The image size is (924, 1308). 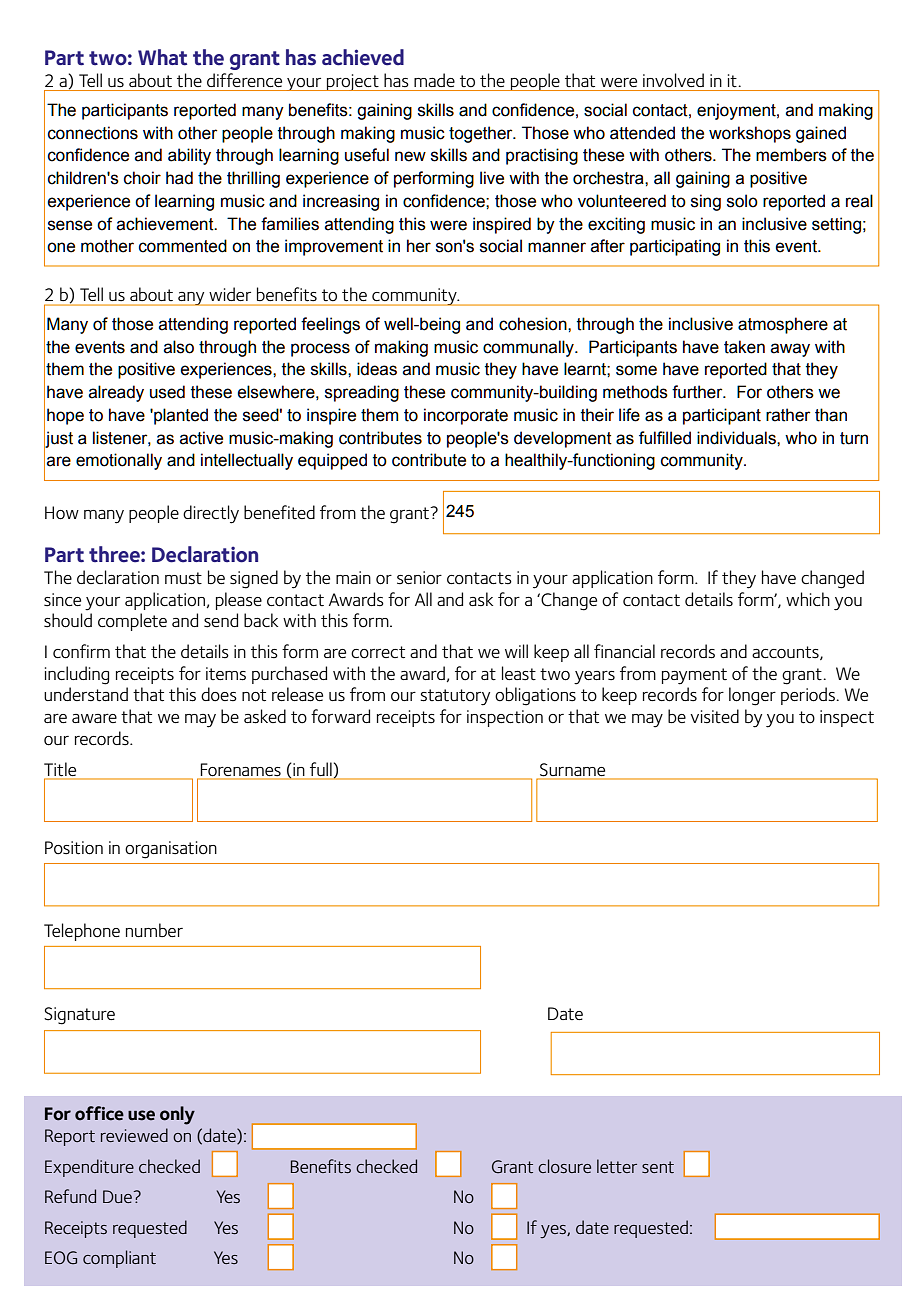 What do you see at coordinates (117, 1196) in the screenshot?
I see `Due` at bounding box center [117, 1196].
